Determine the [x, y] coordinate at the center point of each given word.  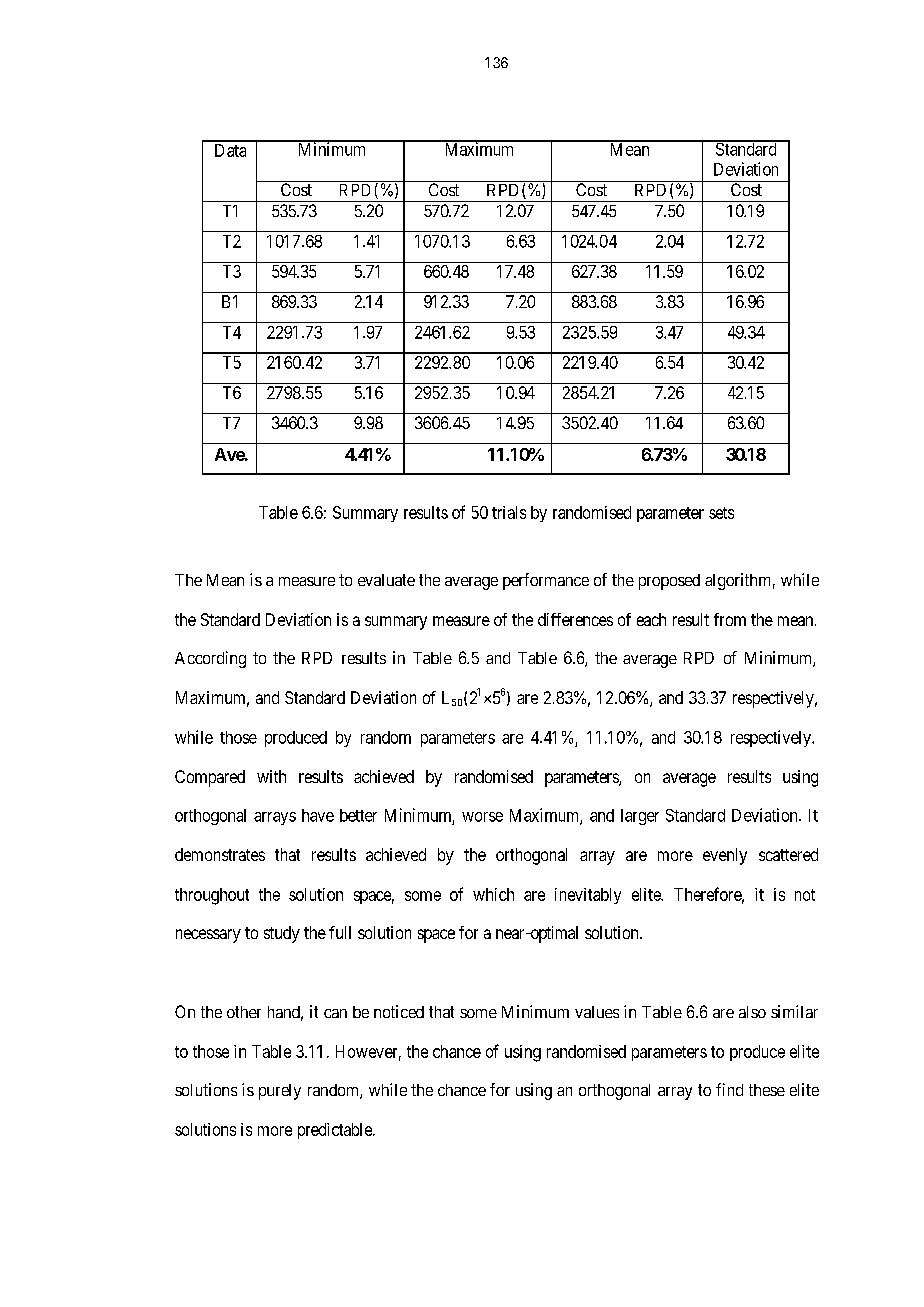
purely [280, 1092]
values [597, 1012]
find [729, 1089]
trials [509, 512]
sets [721, 513]
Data [230, 150]
